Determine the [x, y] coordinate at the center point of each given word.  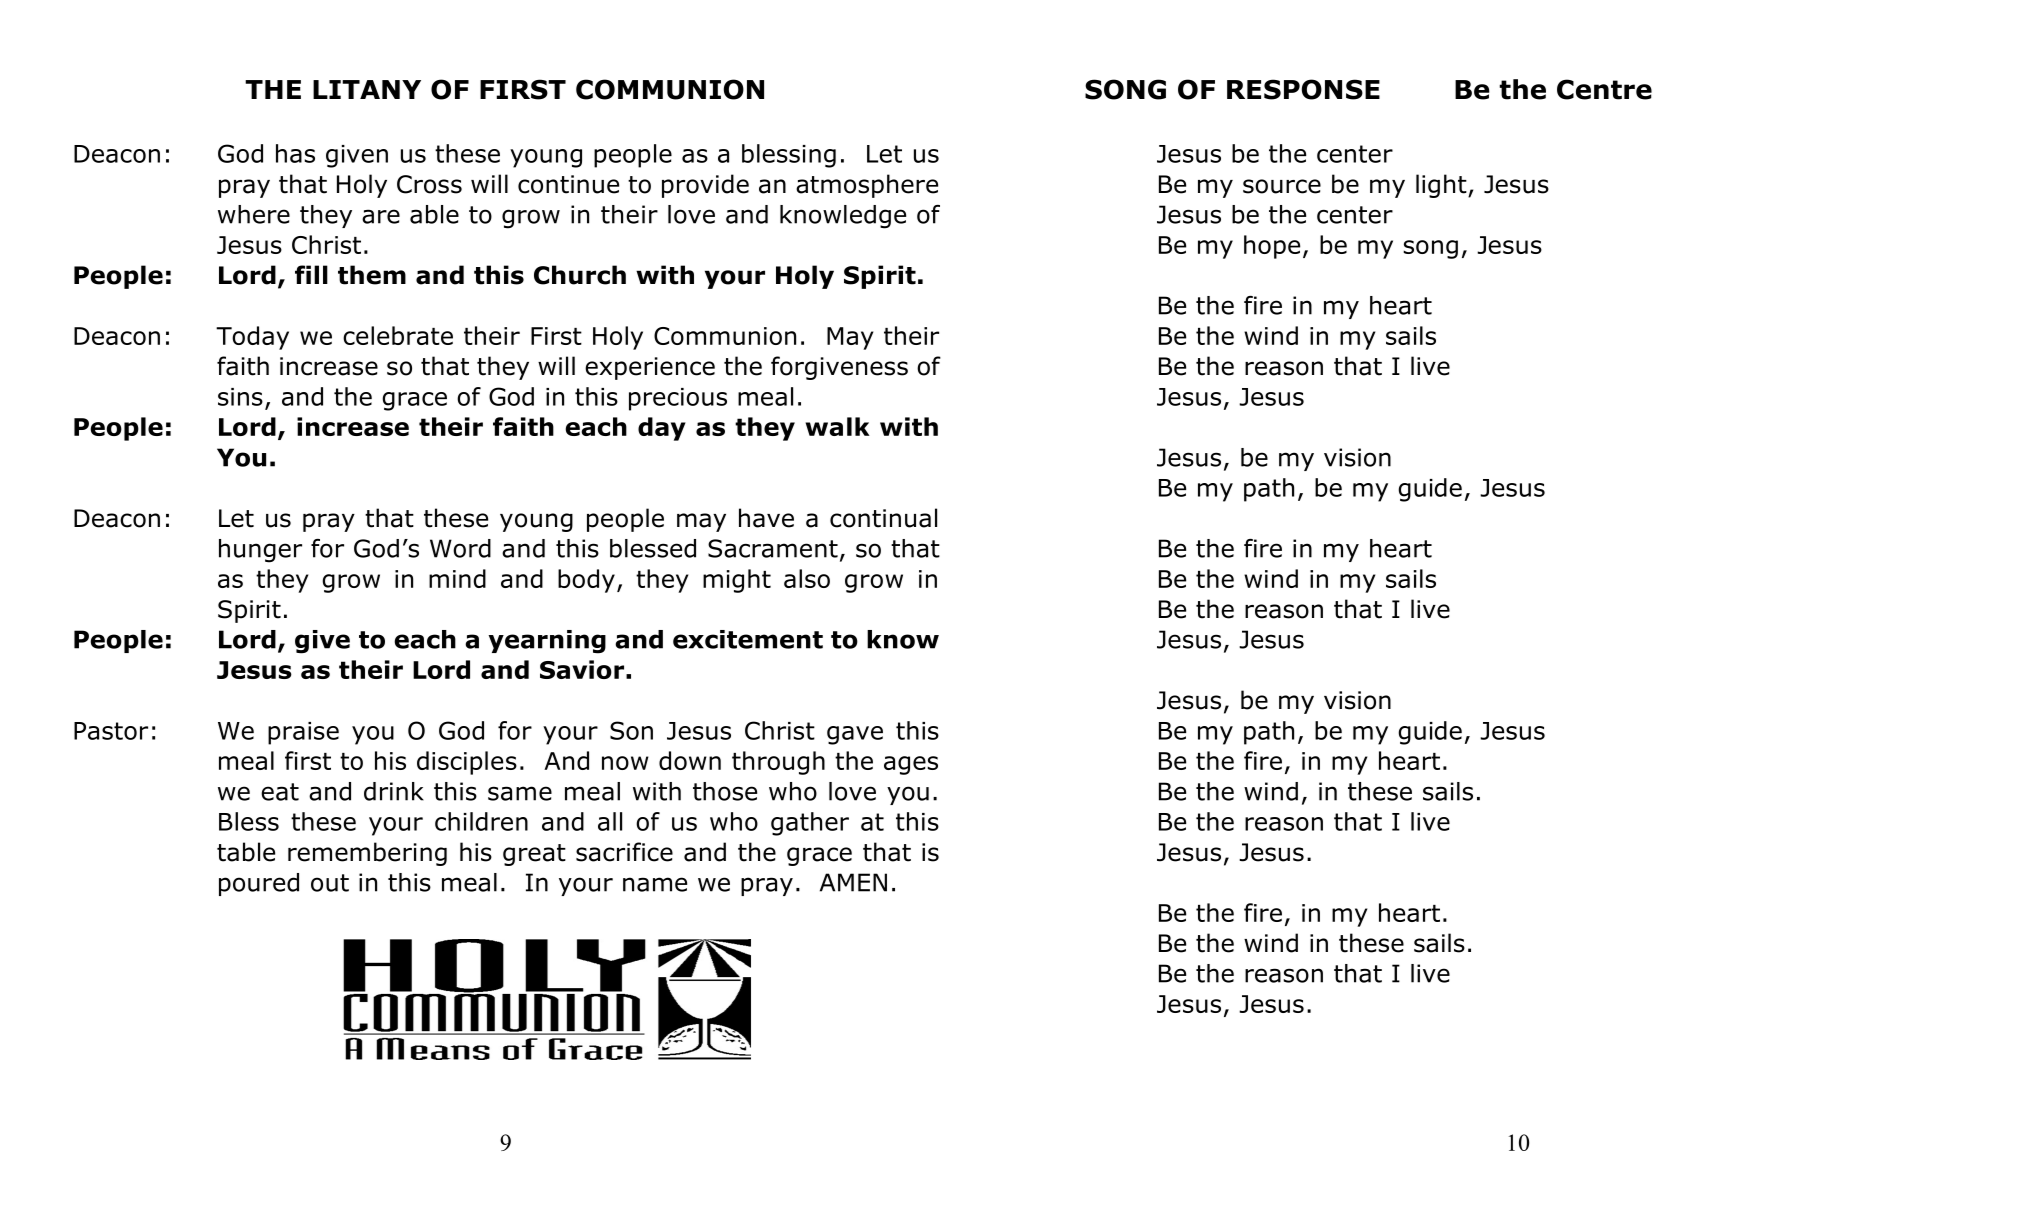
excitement [748, 639]
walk [838, 426]
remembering [367, 854]
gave [855, 735]
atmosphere [867, 186]
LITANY [367, 89]
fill [311, 274]
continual [883, 518]
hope [1272, 247]
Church [580, 275]
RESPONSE [1303, 89]
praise [303, 733]
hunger [260, 551]
